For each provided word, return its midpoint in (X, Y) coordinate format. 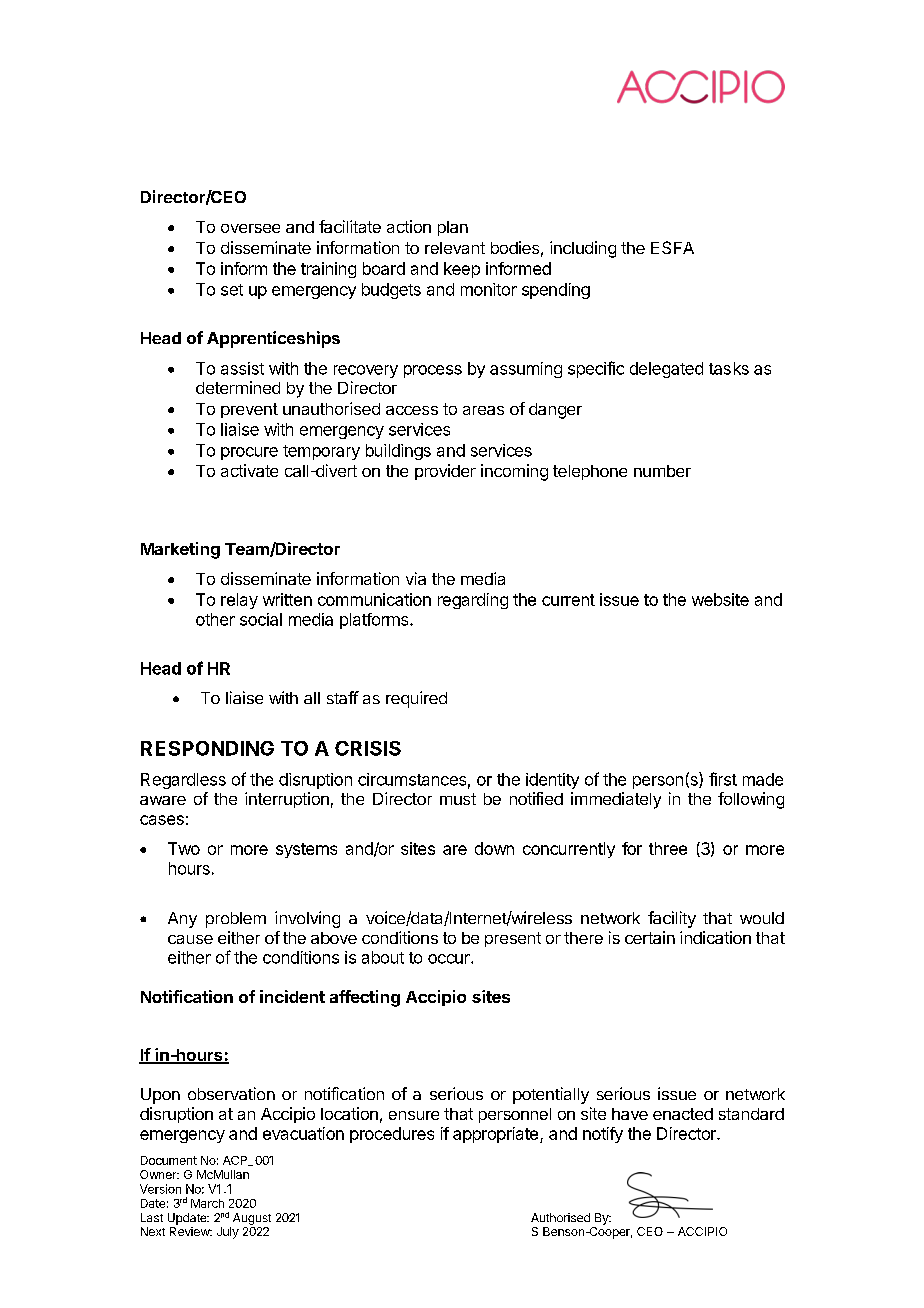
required (416, 699)
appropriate (495, 1135)
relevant (455, 248)
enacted (683, 1114)
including (583, 249)
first (723, 779)
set (232, 290)
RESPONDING (207, 748)
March (207, 1203)
